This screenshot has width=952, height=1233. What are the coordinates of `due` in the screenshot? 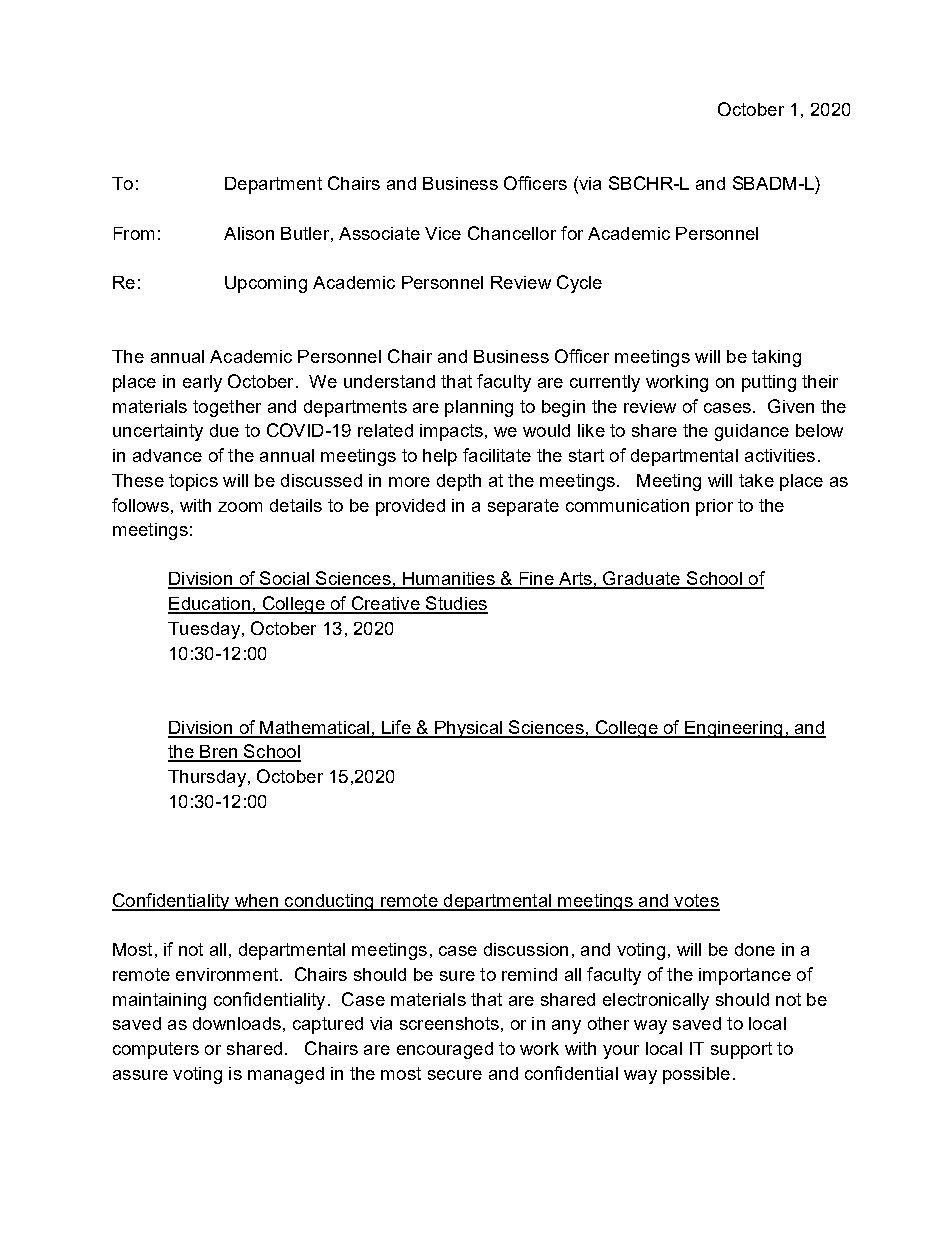 It's located at (224, 430).
